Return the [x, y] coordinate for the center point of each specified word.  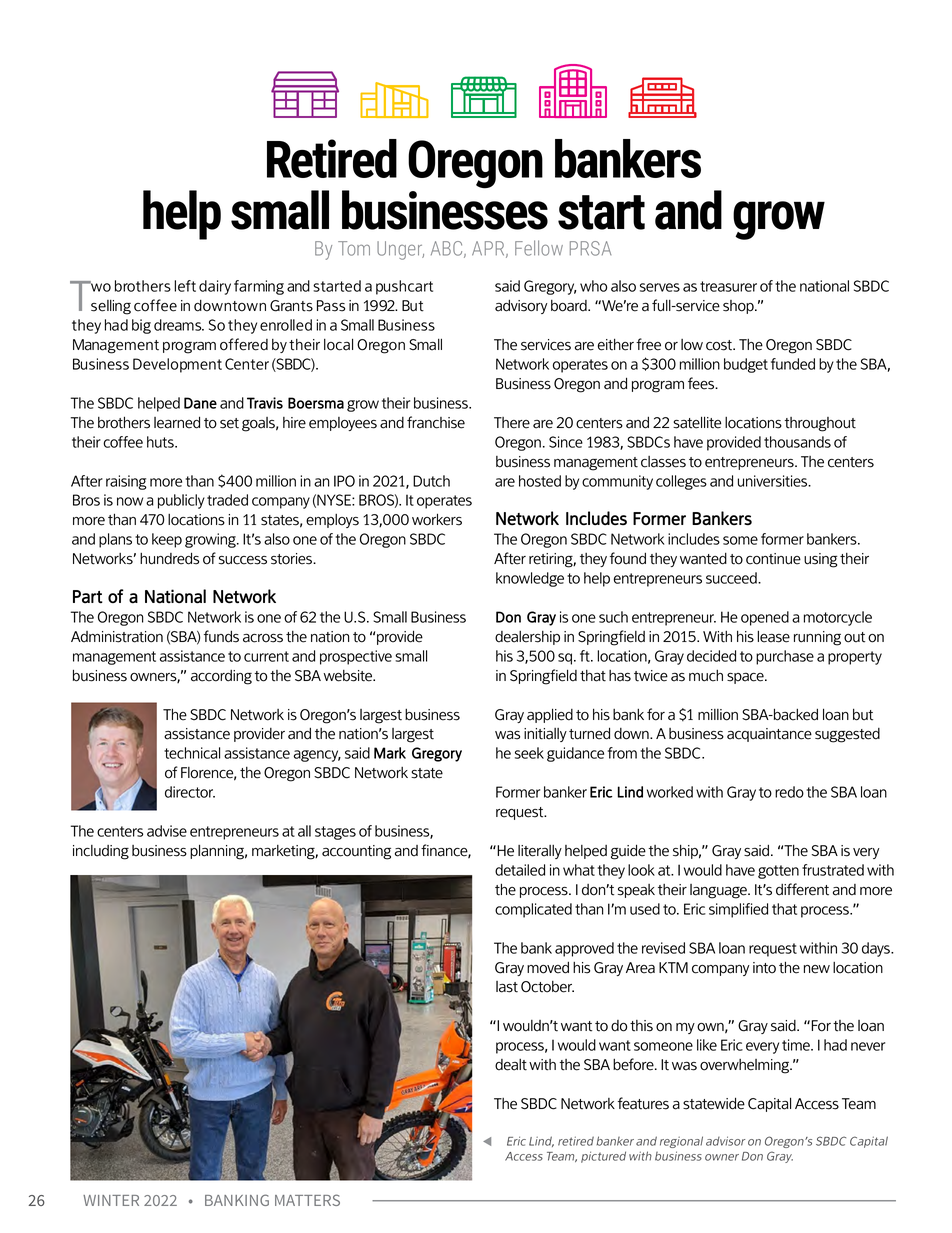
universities [774, 481]
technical [192, 753]
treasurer [728, 286]
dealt [511, 1065]
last [507, 987]
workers [437, 519]
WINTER [111, 1200]
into [764, 968]
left [185, 286]
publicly [181, 501]
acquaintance [769, 735]
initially [545, 735]
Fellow [539, 248]
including [101, 852]
